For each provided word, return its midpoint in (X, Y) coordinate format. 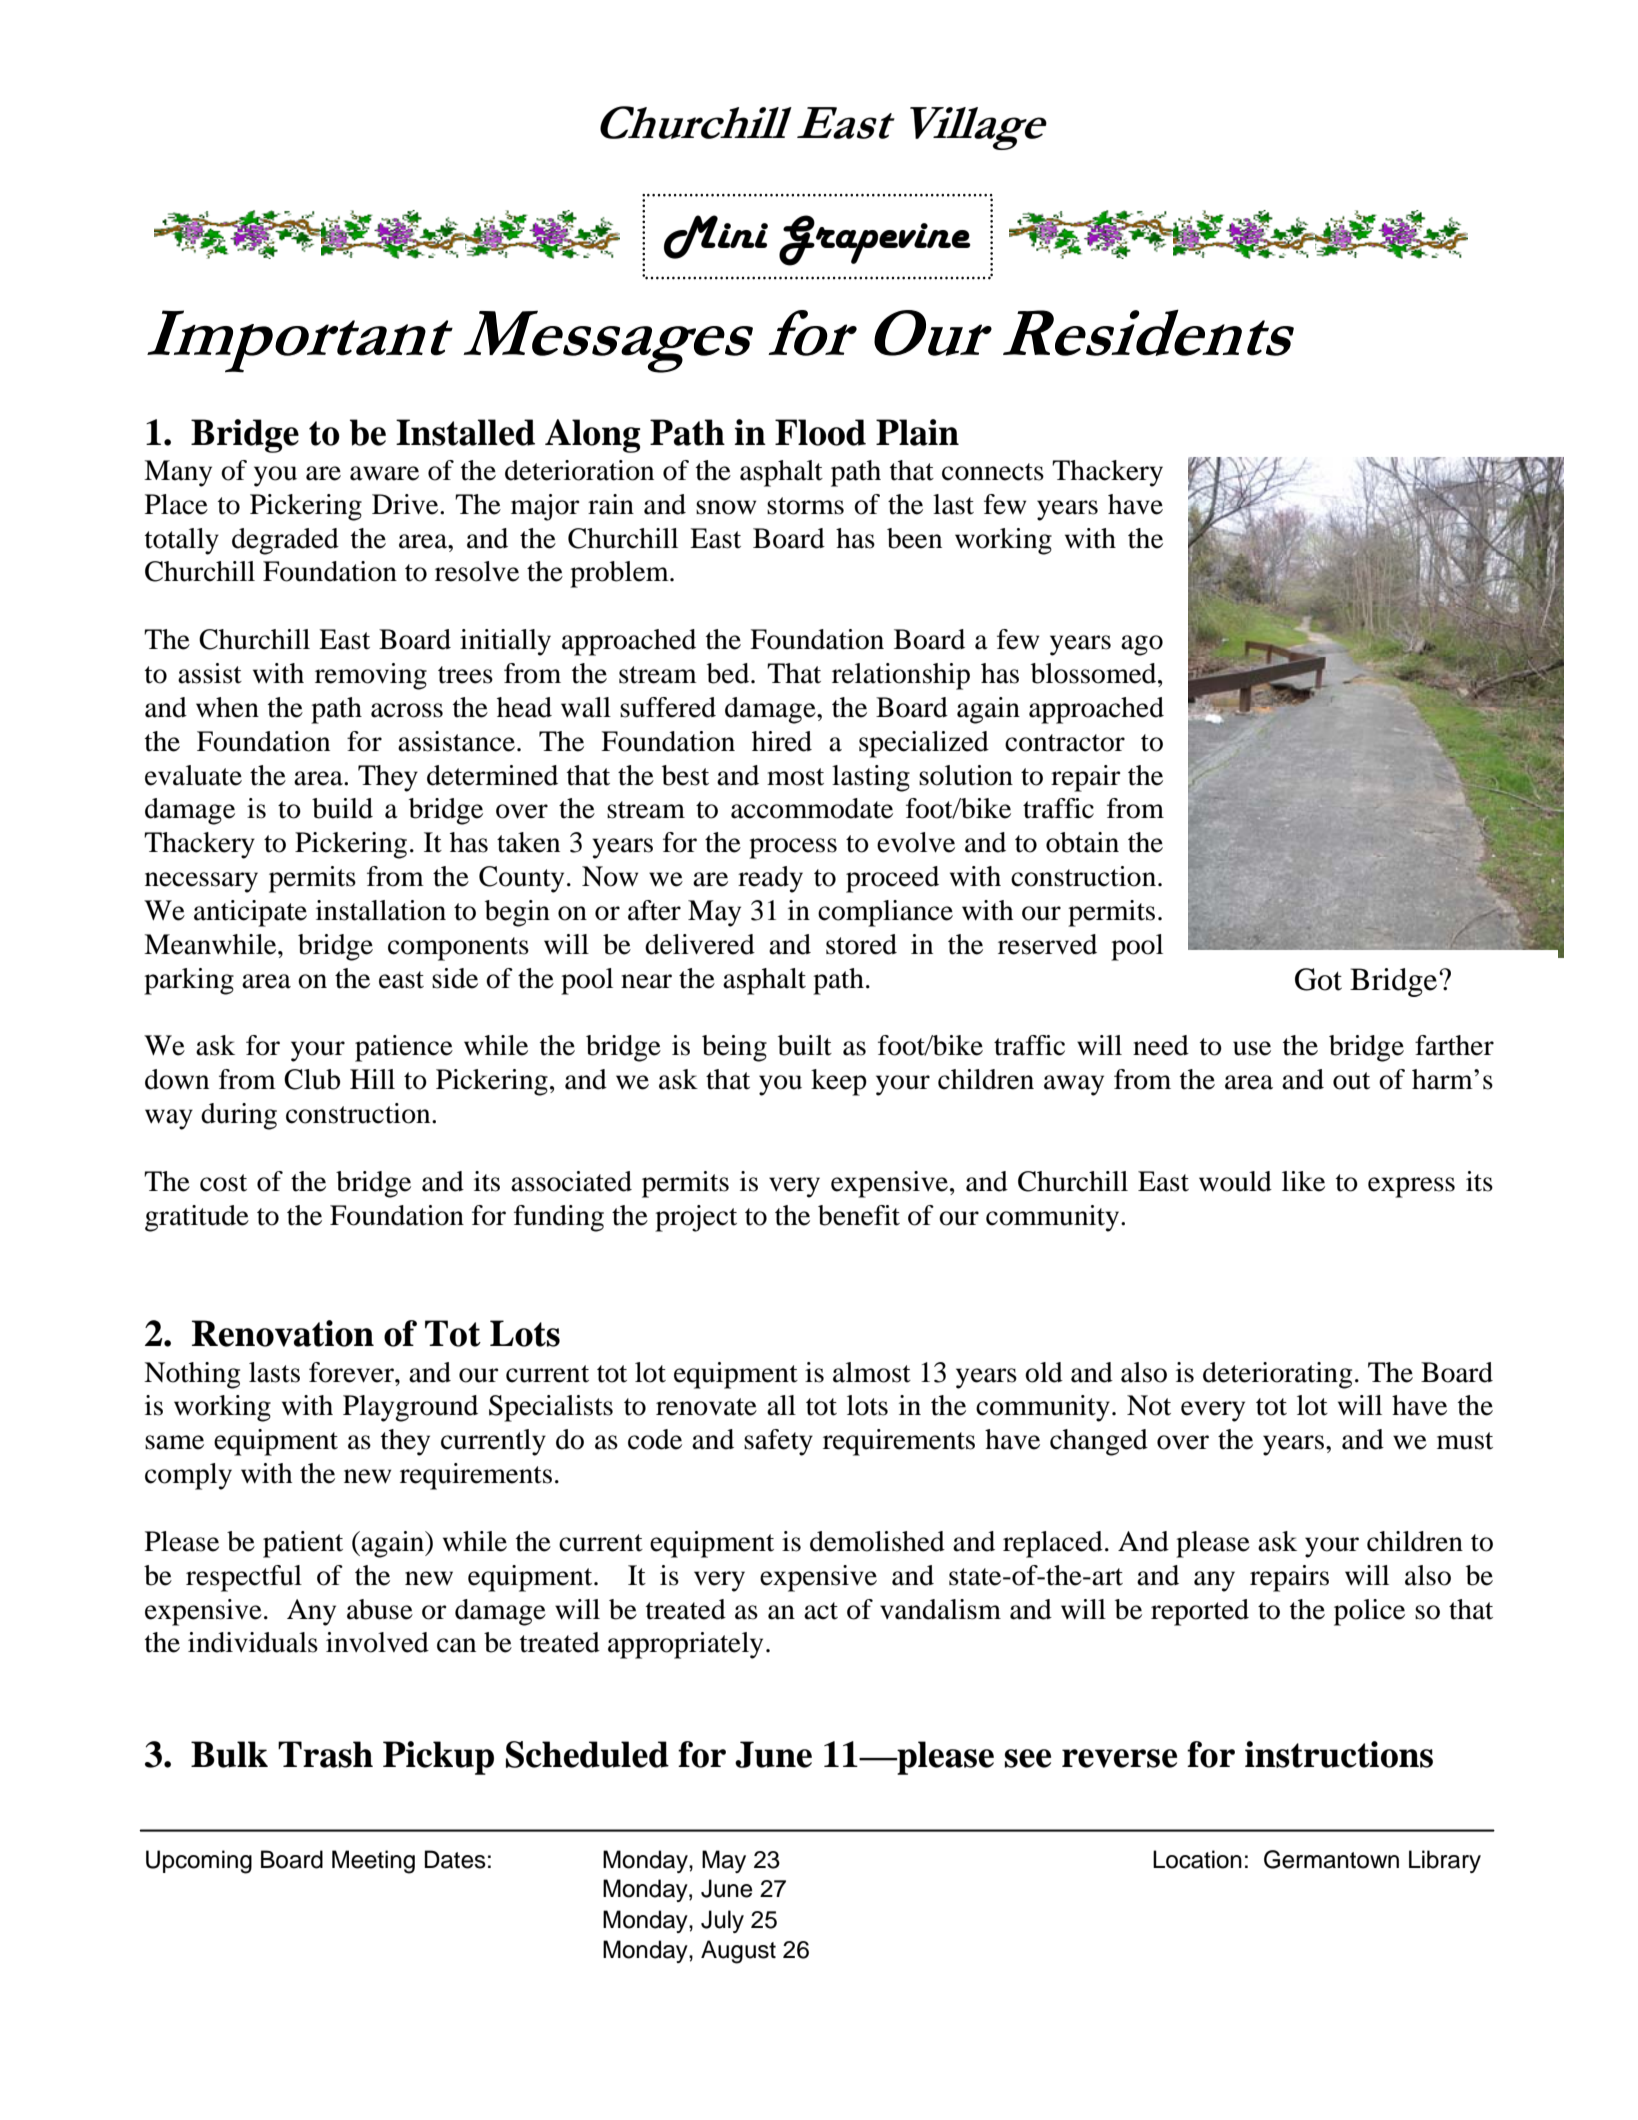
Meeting (373, 1862)
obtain (1082, 842)
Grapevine (875, 240)
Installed (465, 432)
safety (778, 1442)
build (342, 808)
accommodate (812, 808)
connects (993, 472)
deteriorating (1277, 1375)
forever (352, 1372)
